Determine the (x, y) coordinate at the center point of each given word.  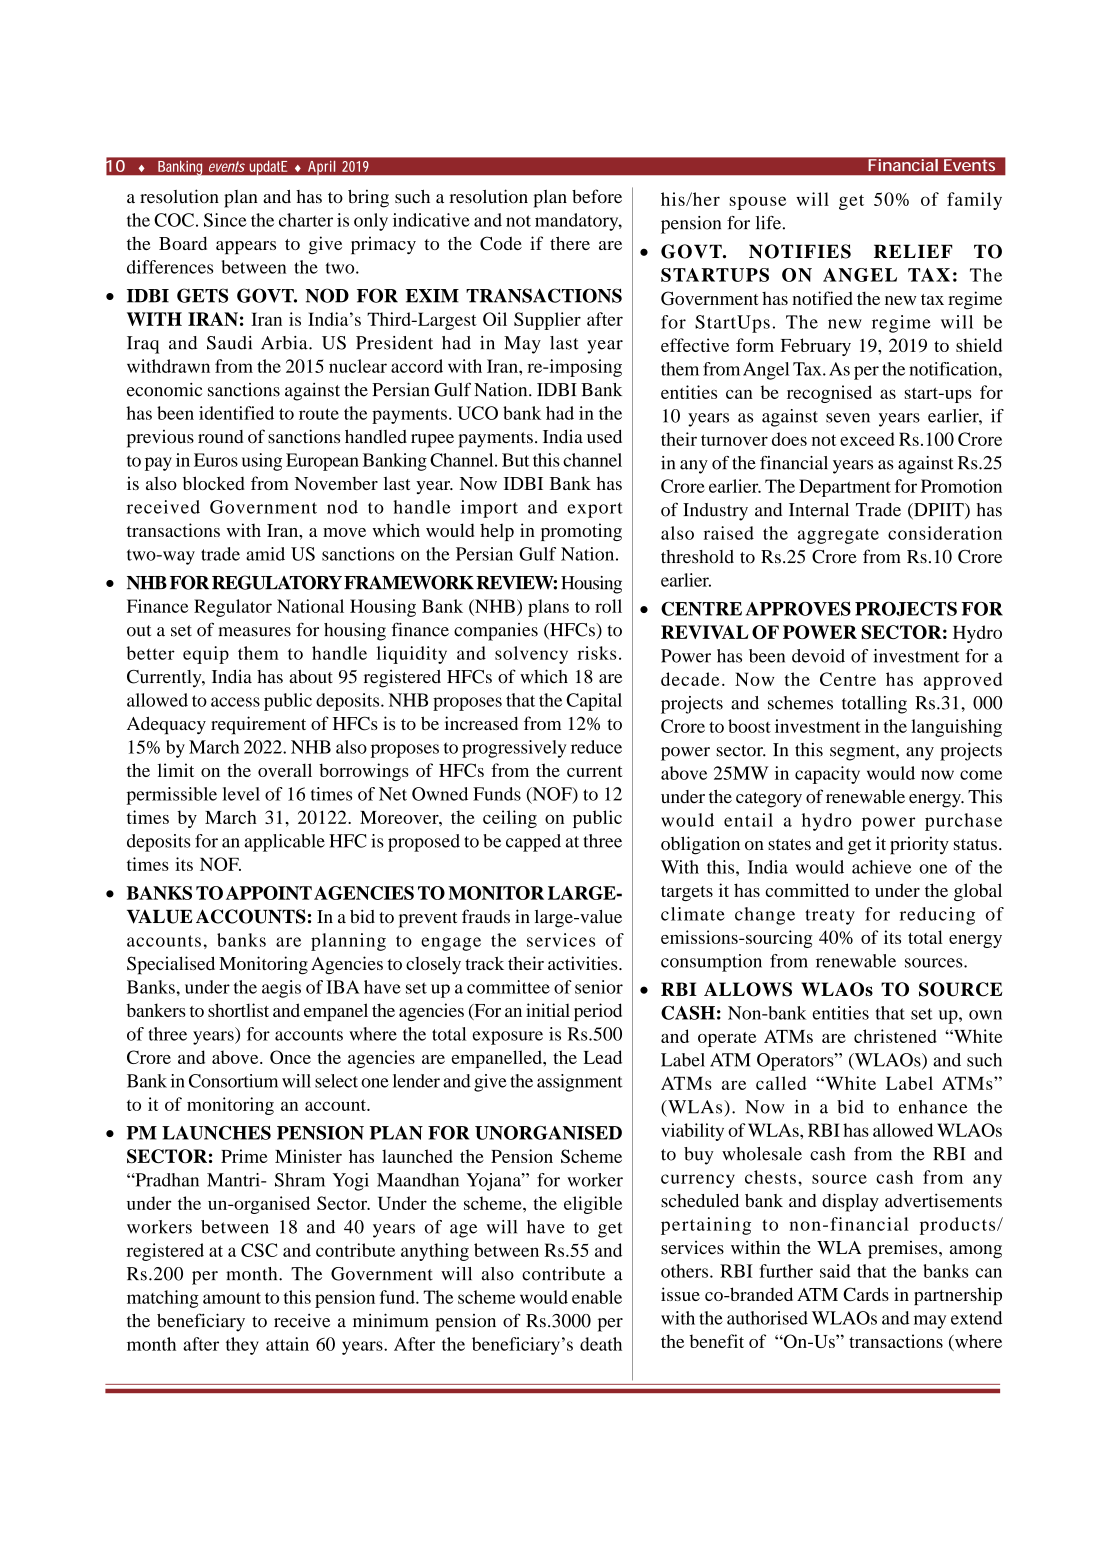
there (570, 243)
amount (232, 1298)
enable (597, 1297)
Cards (866, 1294)
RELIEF (913, 251)
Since (225, 220)
